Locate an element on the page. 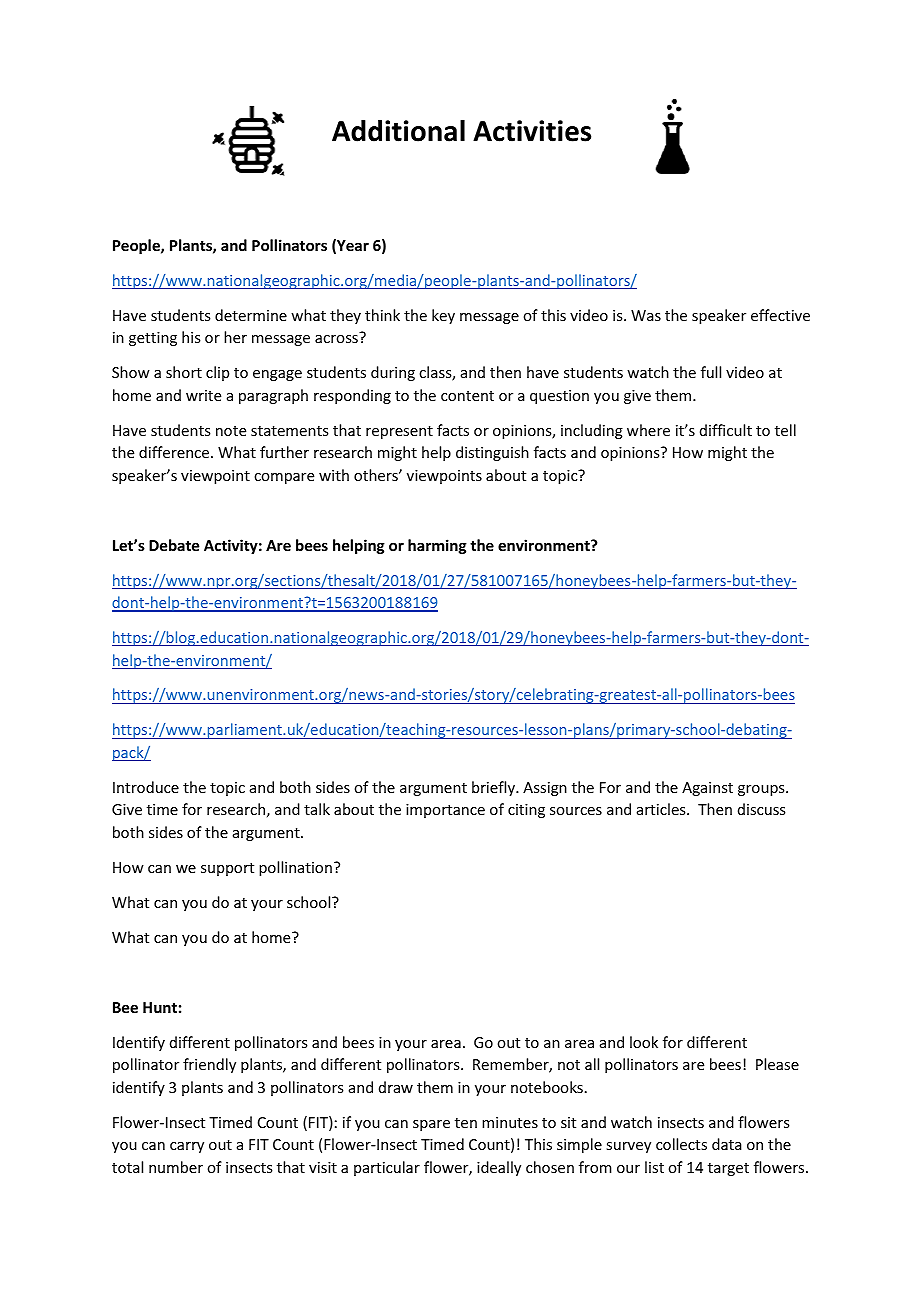 This image has height=1308, width=924. importance is located at coordinates (445, 811).
